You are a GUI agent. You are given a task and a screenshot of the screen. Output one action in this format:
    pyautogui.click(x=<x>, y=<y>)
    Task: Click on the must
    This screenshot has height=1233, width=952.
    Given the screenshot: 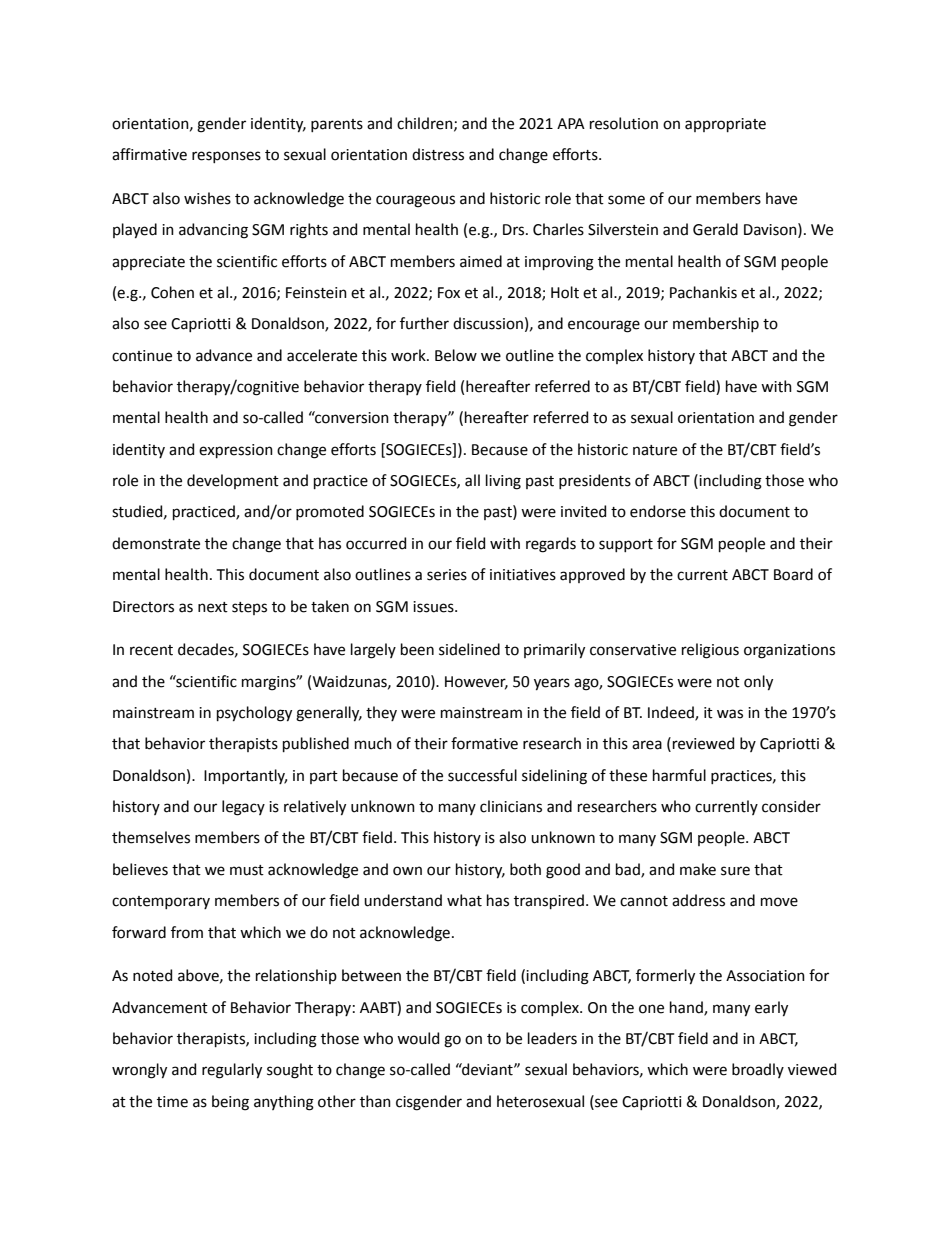 What is the action you would take?
    pyautogui.click(x=247, y=870)
